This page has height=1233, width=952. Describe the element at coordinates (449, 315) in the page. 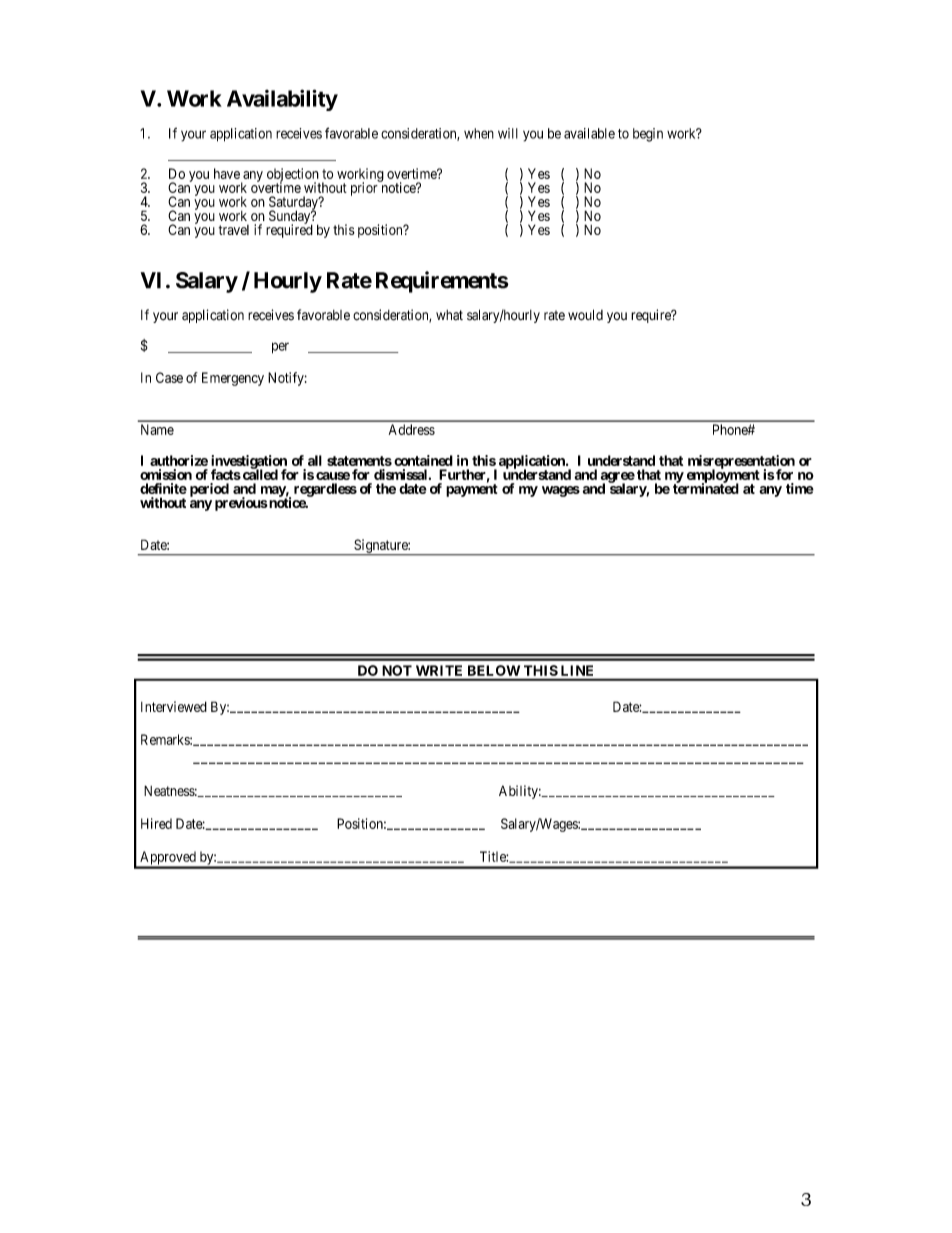

I see `what` at that location.
